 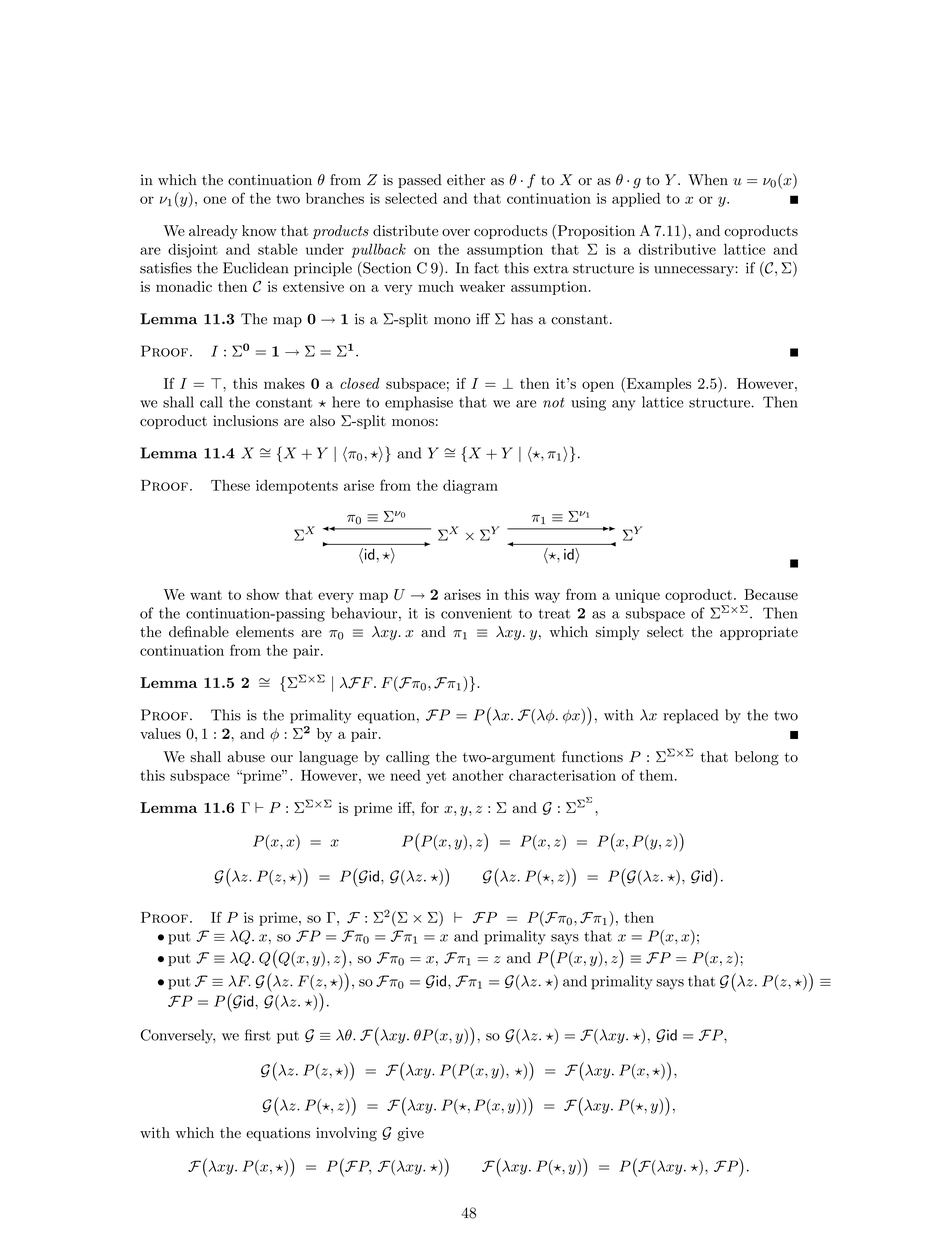 What do you see at coordinates (456, 232) in the screenshot?
I see `over` at bounding box center [456, 232].
